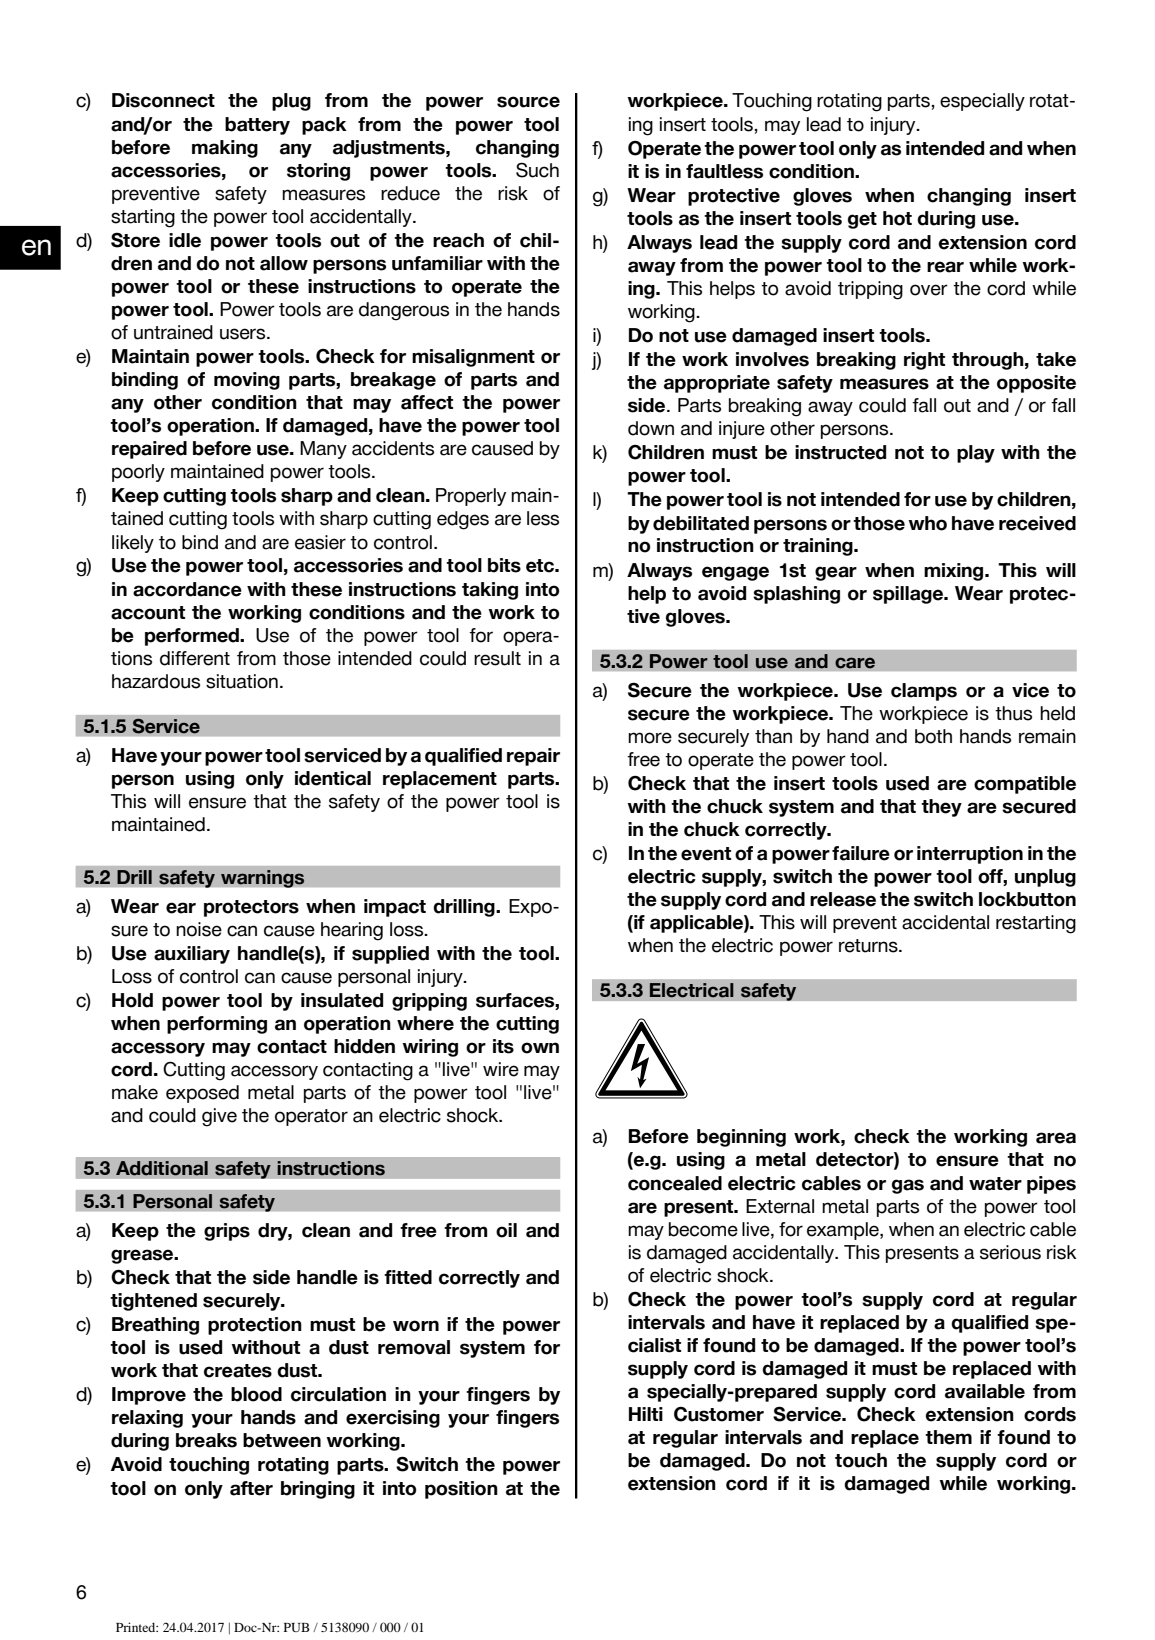 The width and height of the document is (1155, 1640). What do you see at coordinates (225, 149) in the document?
I see `making` at bounding box center [225, 149].
